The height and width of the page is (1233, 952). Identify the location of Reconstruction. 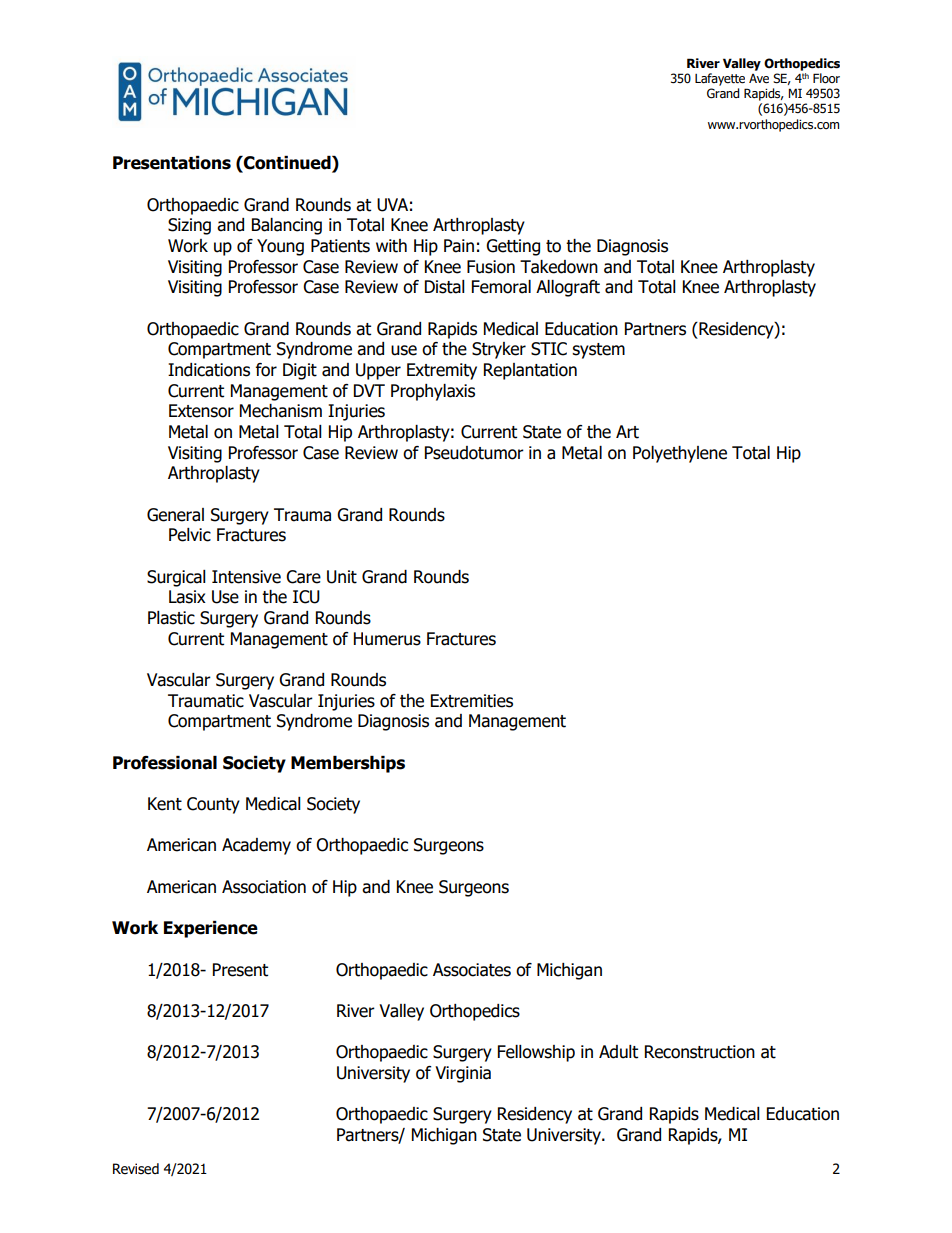
(700, 1052).
